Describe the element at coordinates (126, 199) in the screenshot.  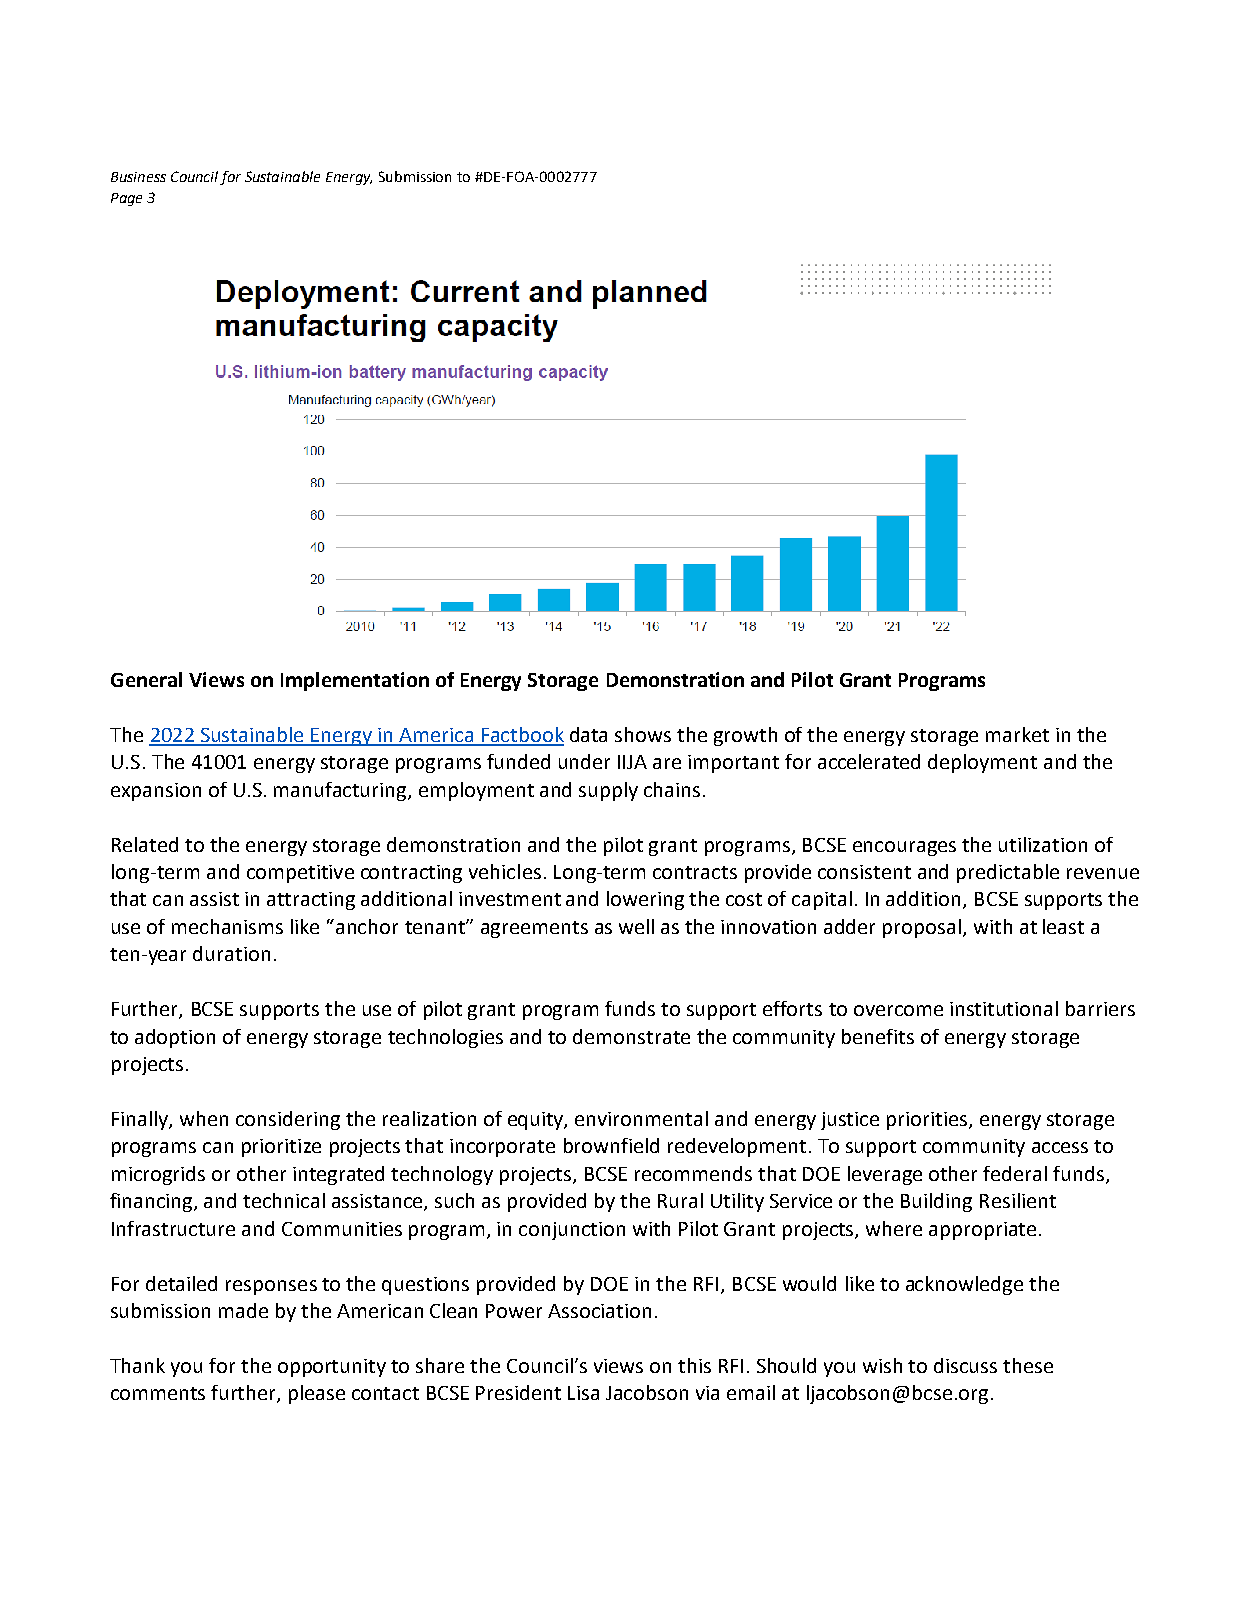
I see `Page` at that location.
